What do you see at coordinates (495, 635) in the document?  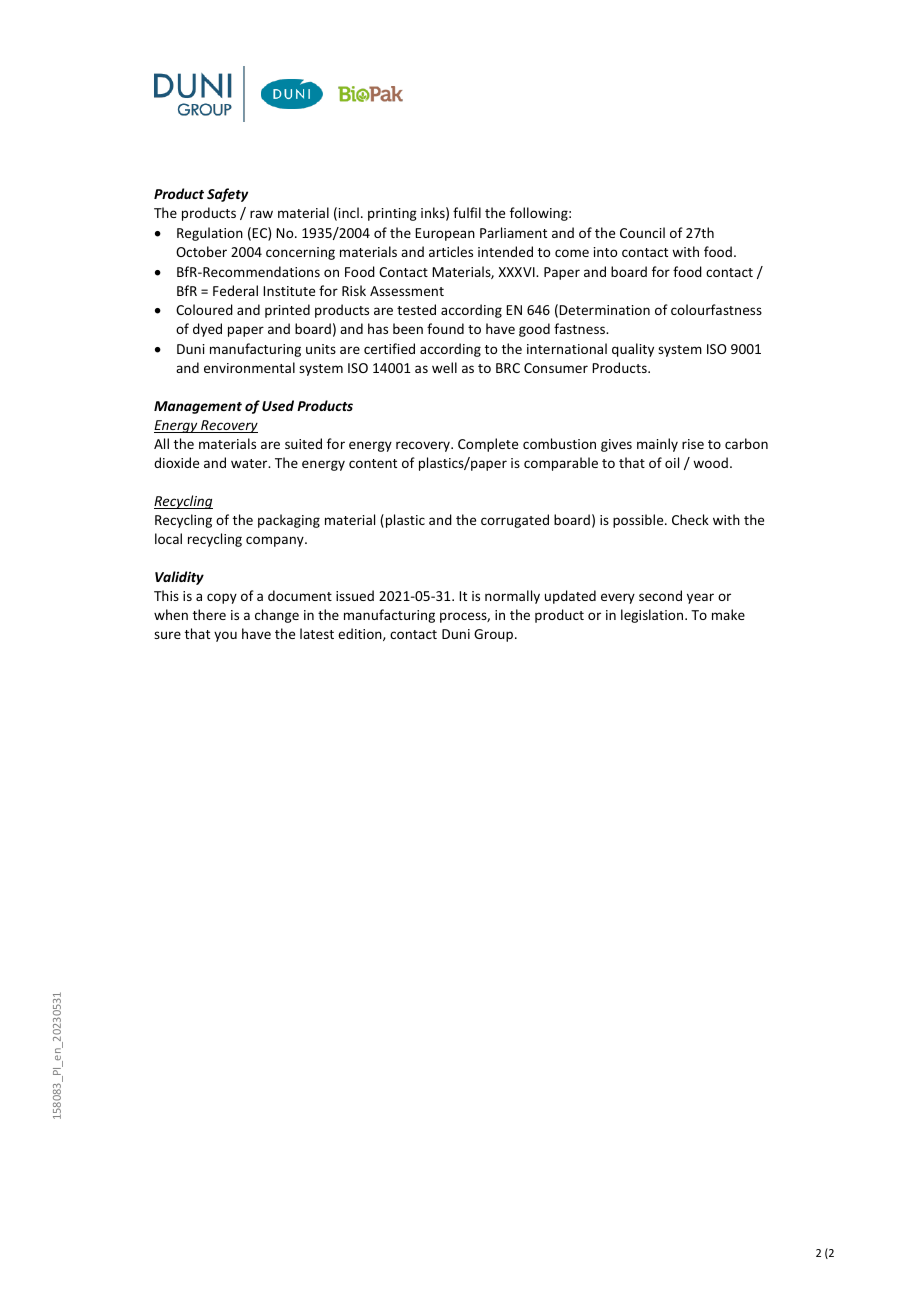 I see `Group` at bounding box center [495, 635].
